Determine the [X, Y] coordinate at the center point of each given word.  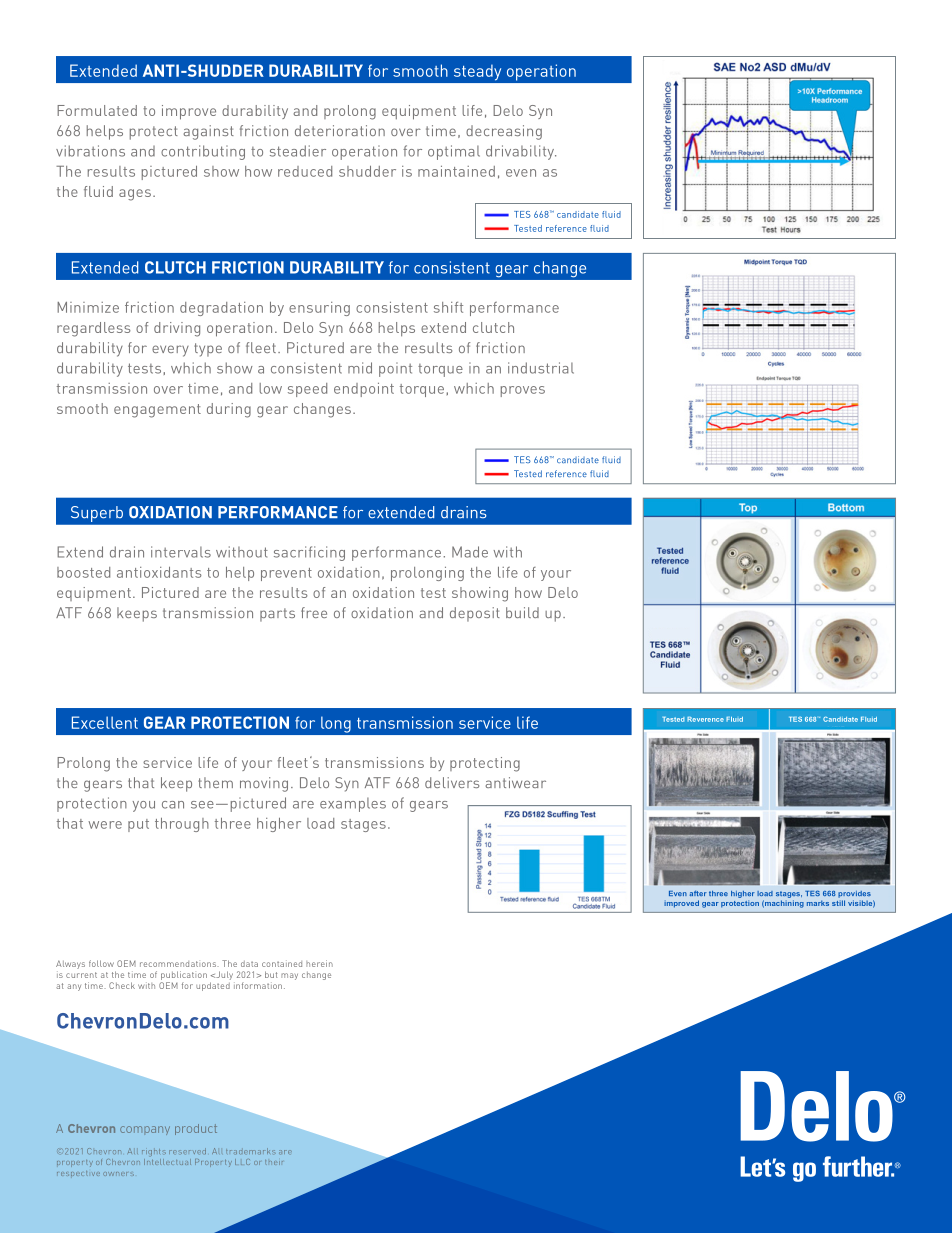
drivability [521, 152]
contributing [203, 152]
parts [277, 615]
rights [154, 1152]
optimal [454, 152]
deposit [475, 614]
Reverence [705, 719]
